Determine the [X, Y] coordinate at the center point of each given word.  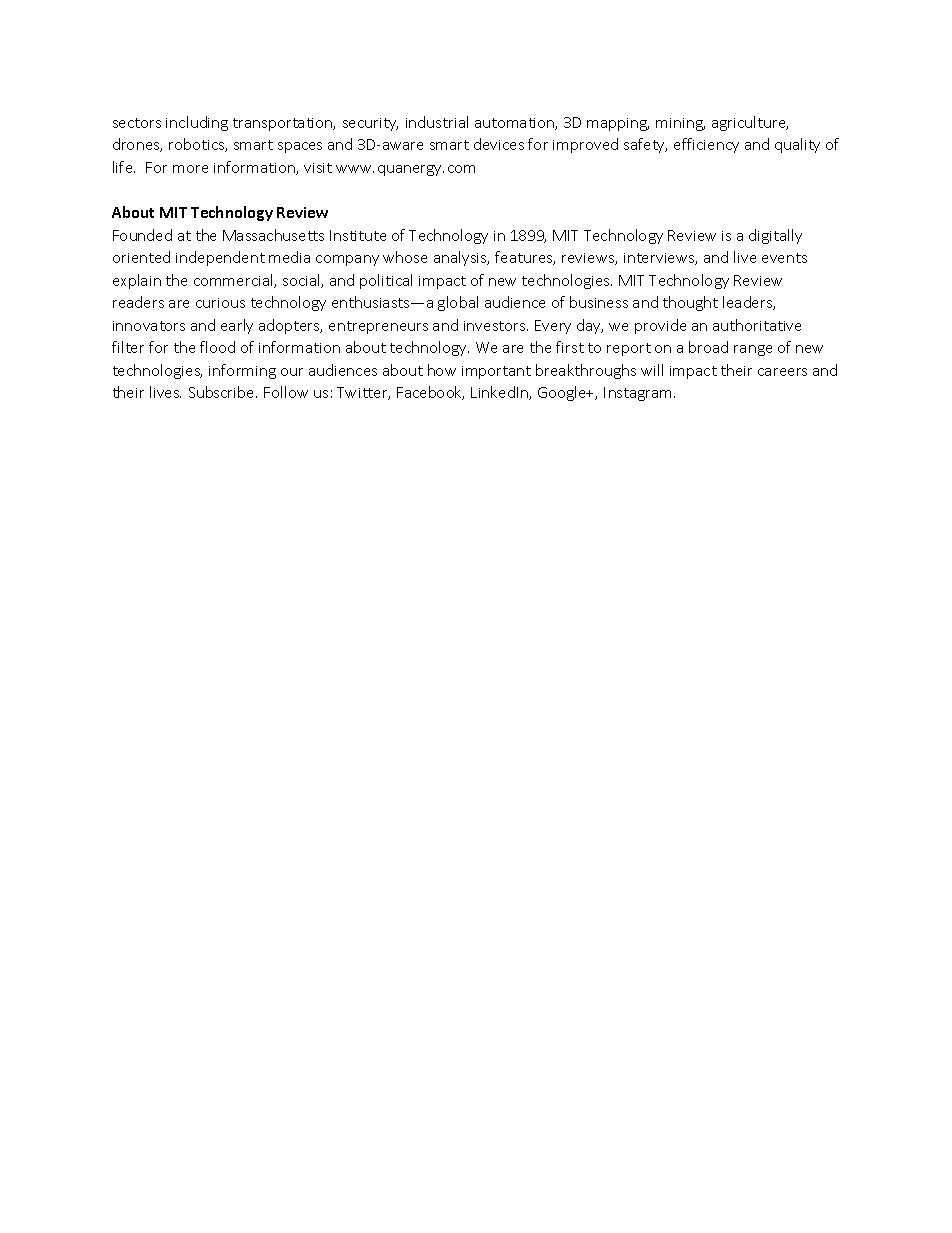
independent [220, 258]
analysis [461, 258]
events [784, 258]
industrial [437, 122]
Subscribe [223, 392]
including [197, 123]
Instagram [639, 394]
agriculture [750, 123]
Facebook [430, 393]
